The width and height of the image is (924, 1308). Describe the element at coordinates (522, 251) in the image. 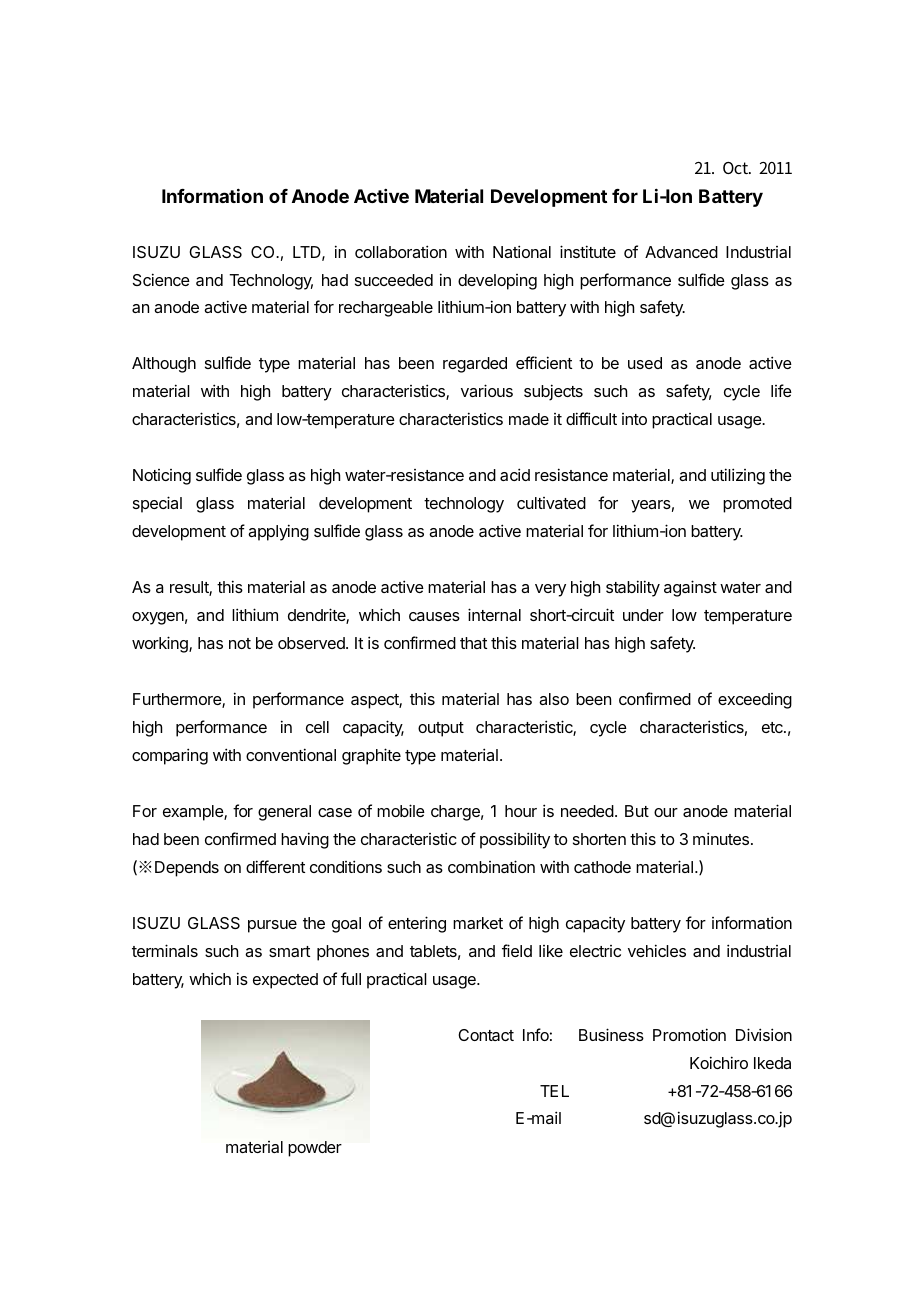

I see `National` at that location.
